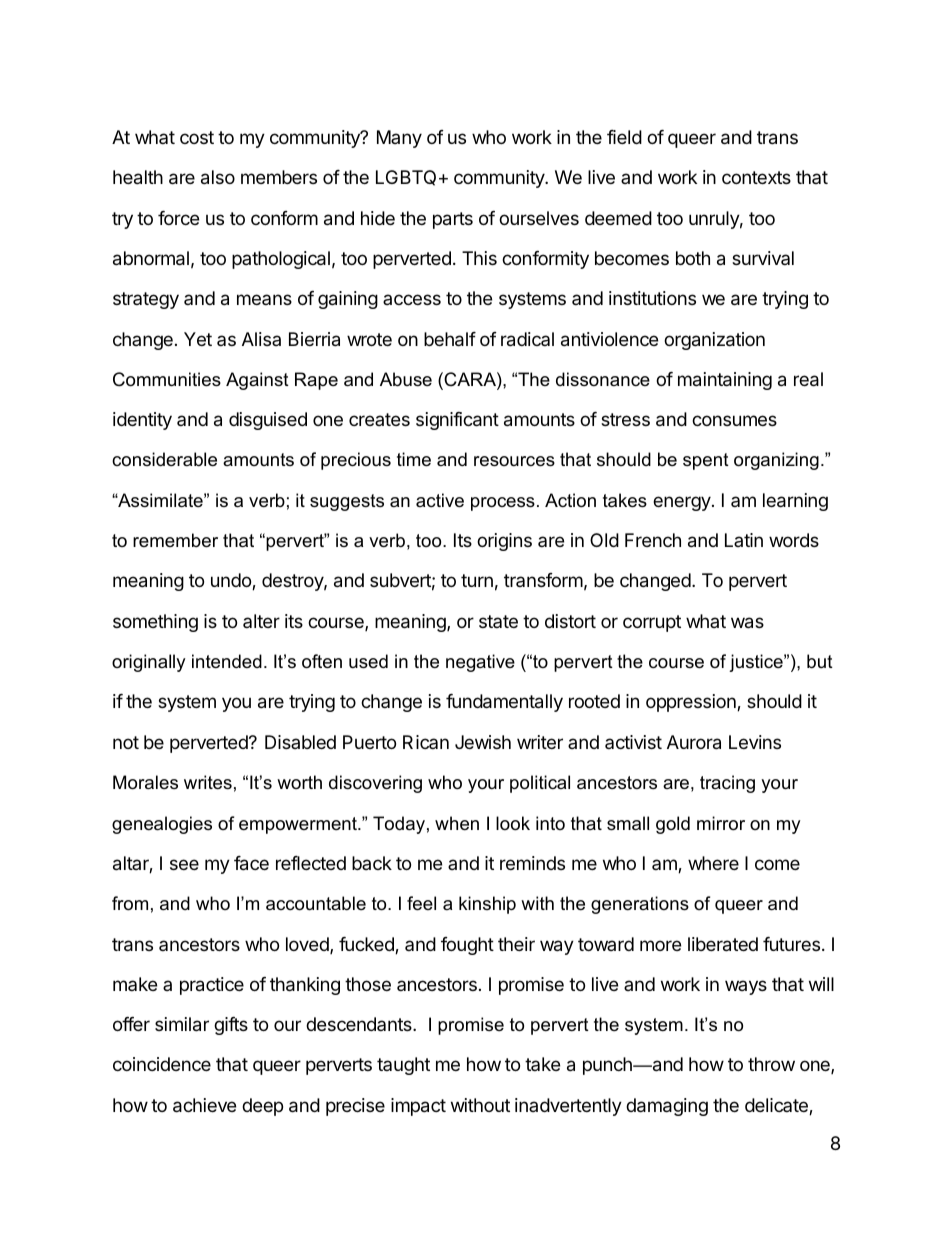 The image size is (952, 1233). What do you see at coordinates (418, 1107) in the document?
I see `impact` at bounding box center [418, 1107].
